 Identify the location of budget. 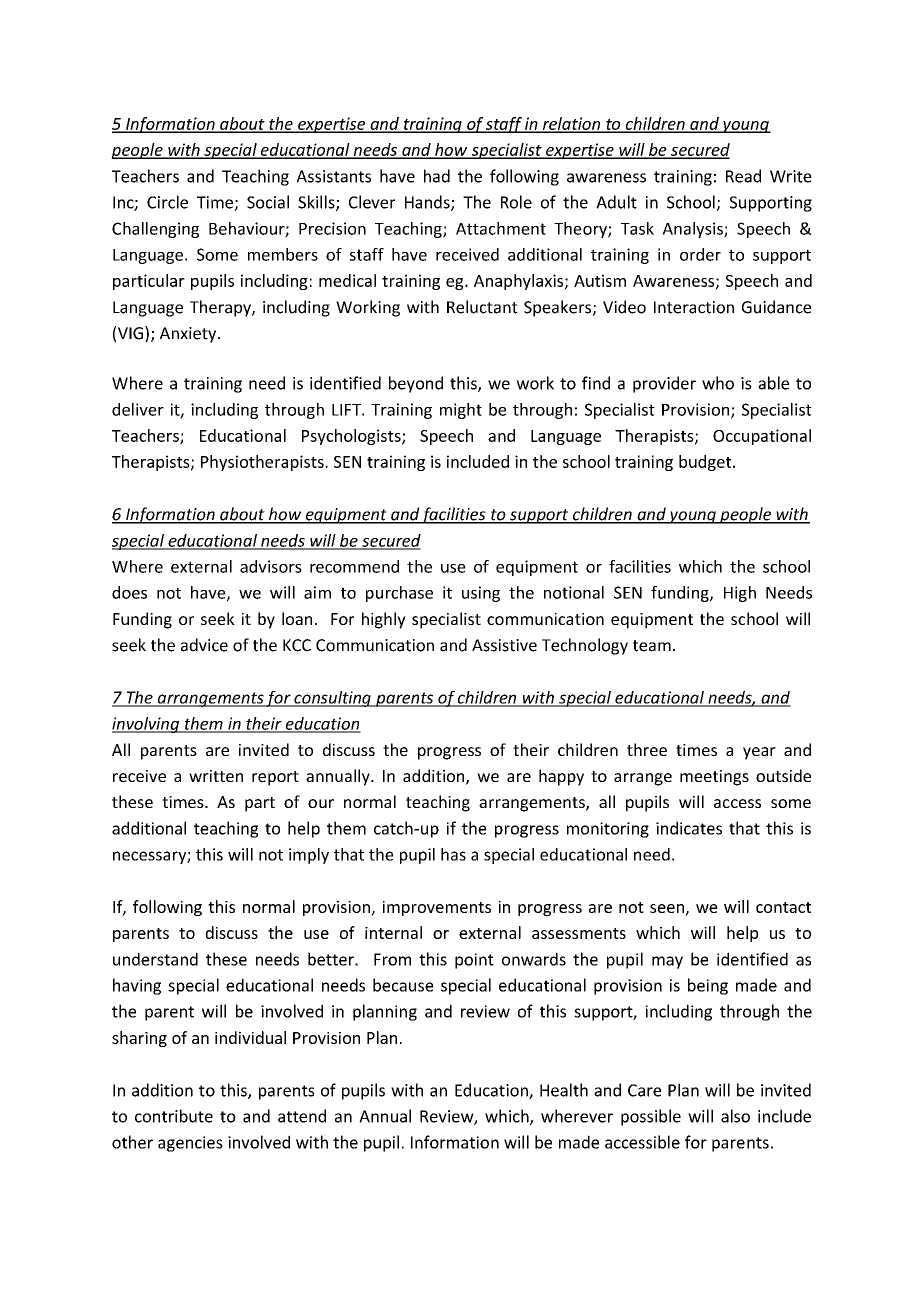
(706, 463).
